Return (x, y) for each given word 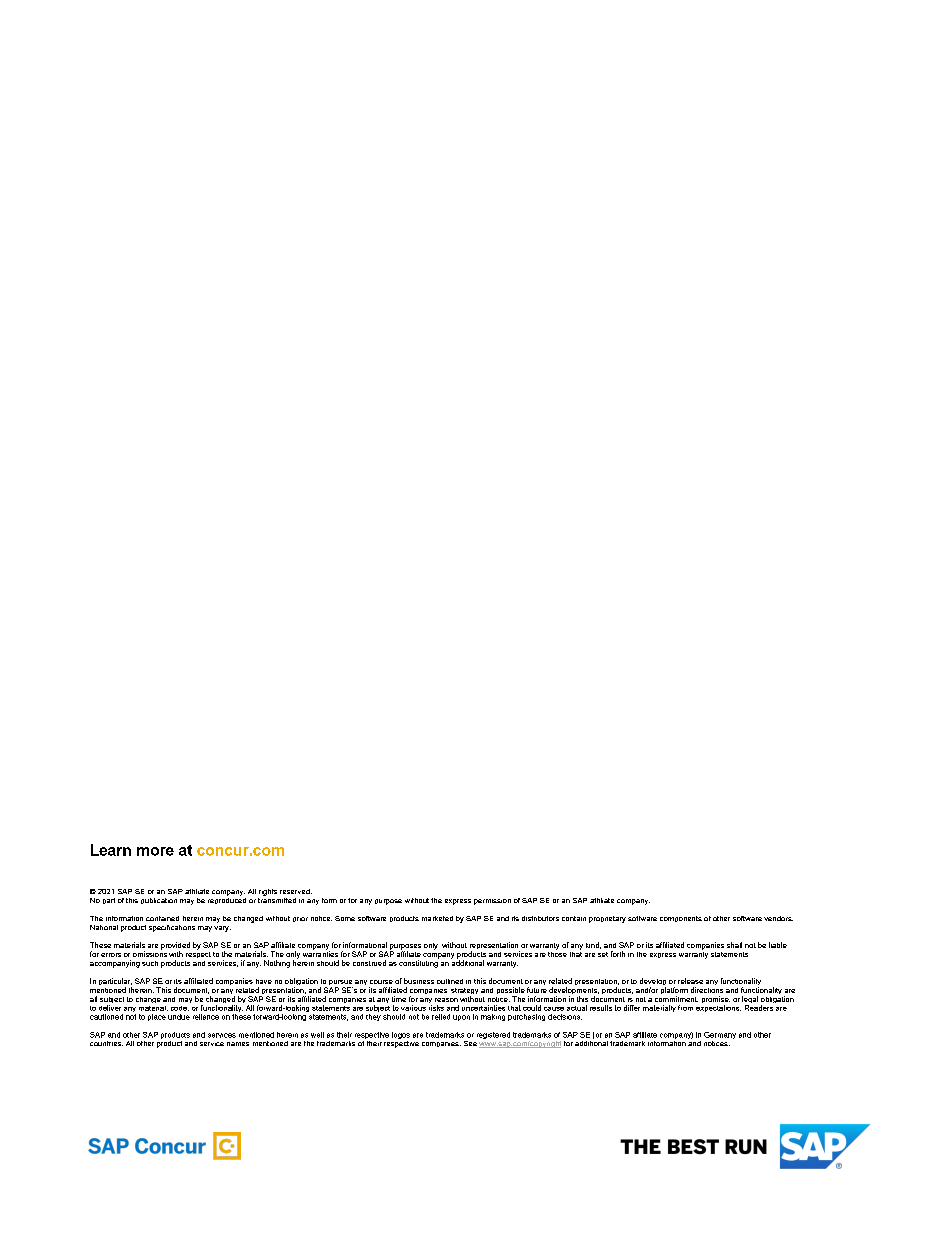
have (264, 981)
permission (492, 902)
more (155, 851)
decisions (565, 1017)
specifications (172, 928)
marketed (437, 918)
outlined (450, 981)
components (681, 919)
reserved (296, 891)
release (690, 981)
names (238, 1044)
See (470, 1043)
